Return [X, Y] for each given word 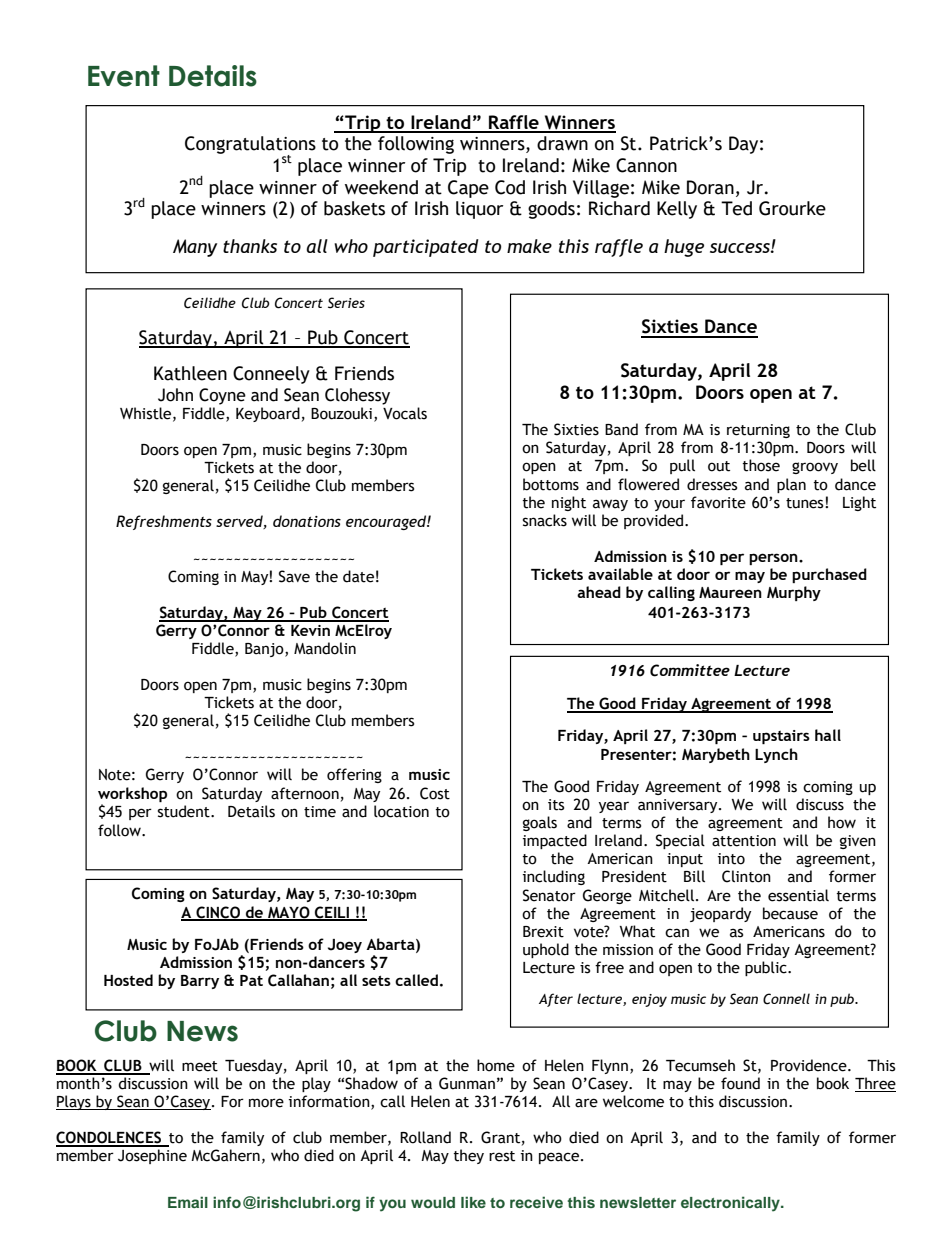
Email [188, 1202]
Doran [710, 187]
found [740, 1083]
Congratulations [250, 146]
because [790, 913]
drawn [562, 143]
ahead [599, 592]
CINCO [218, 913]
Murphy [794, 593]
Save [294, 576]
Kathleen [190, 373]
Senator [549, 895]
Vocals [405, 413]
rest [502, 1156]
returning [758, 431]
